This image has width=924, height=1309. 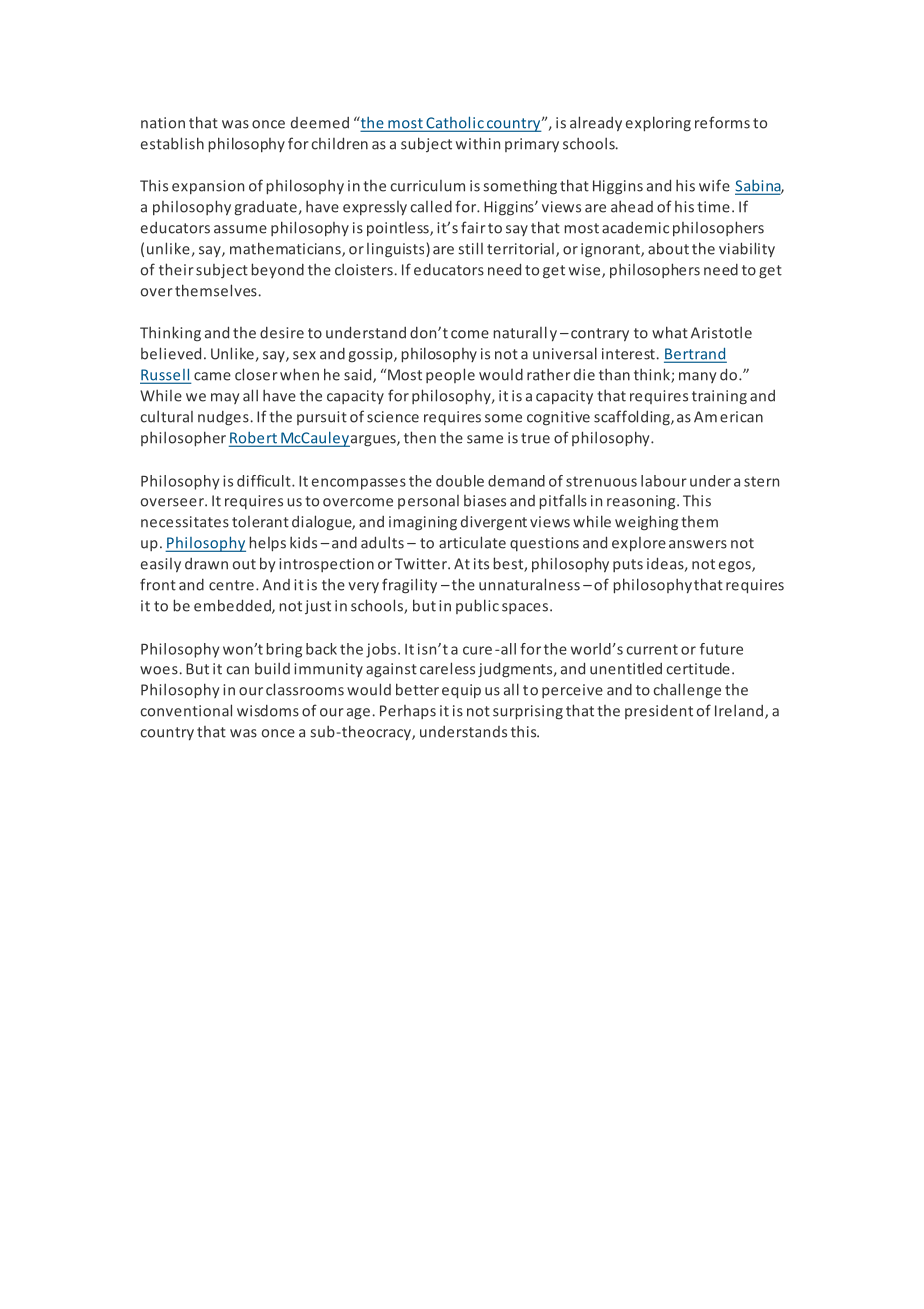 What do you see at coordinates (223, 418) in the image?
I see `nudges` at bounding box center [223, 418].
